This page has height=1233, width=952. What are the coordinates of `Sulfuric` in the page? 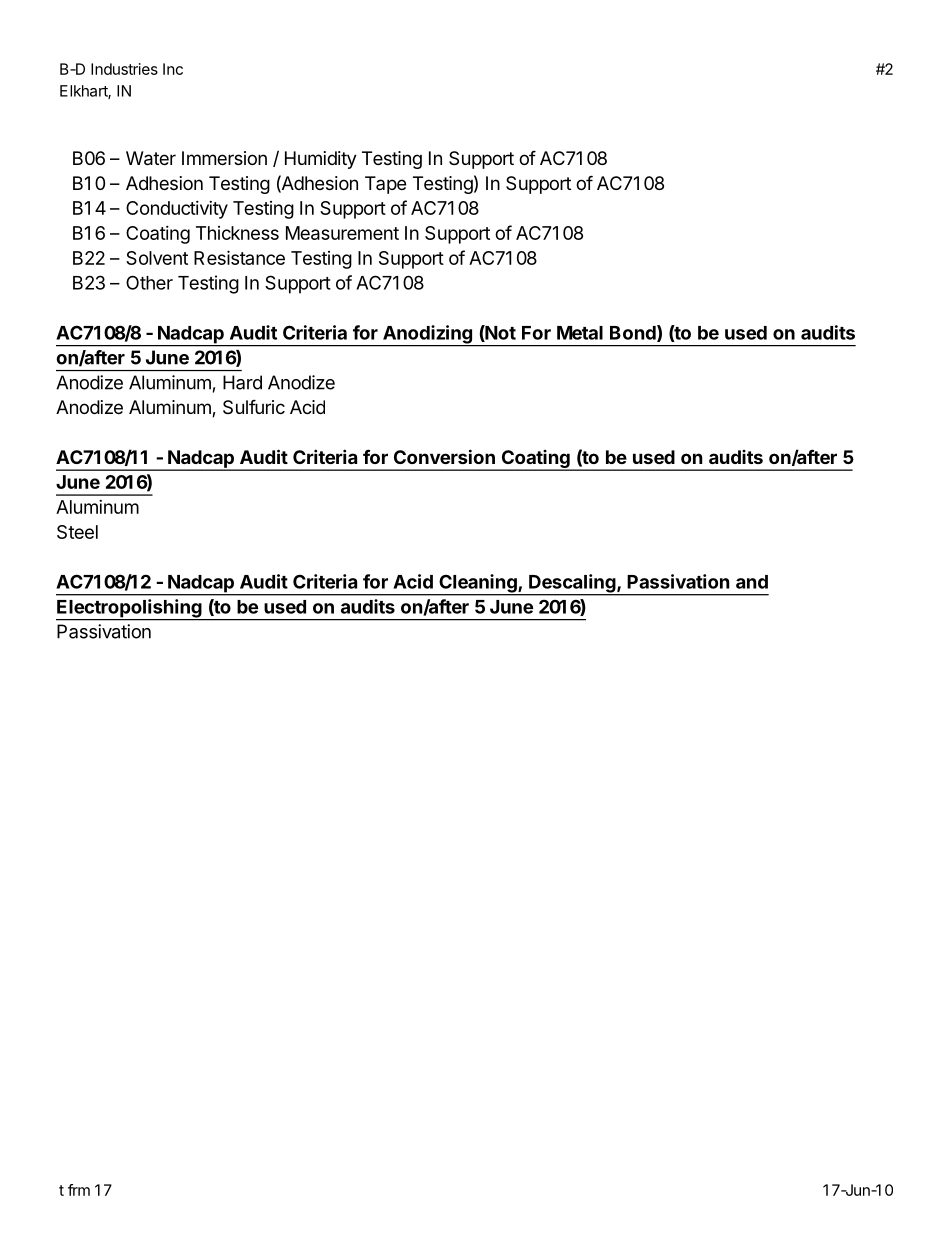 It's located at (254, 406).
